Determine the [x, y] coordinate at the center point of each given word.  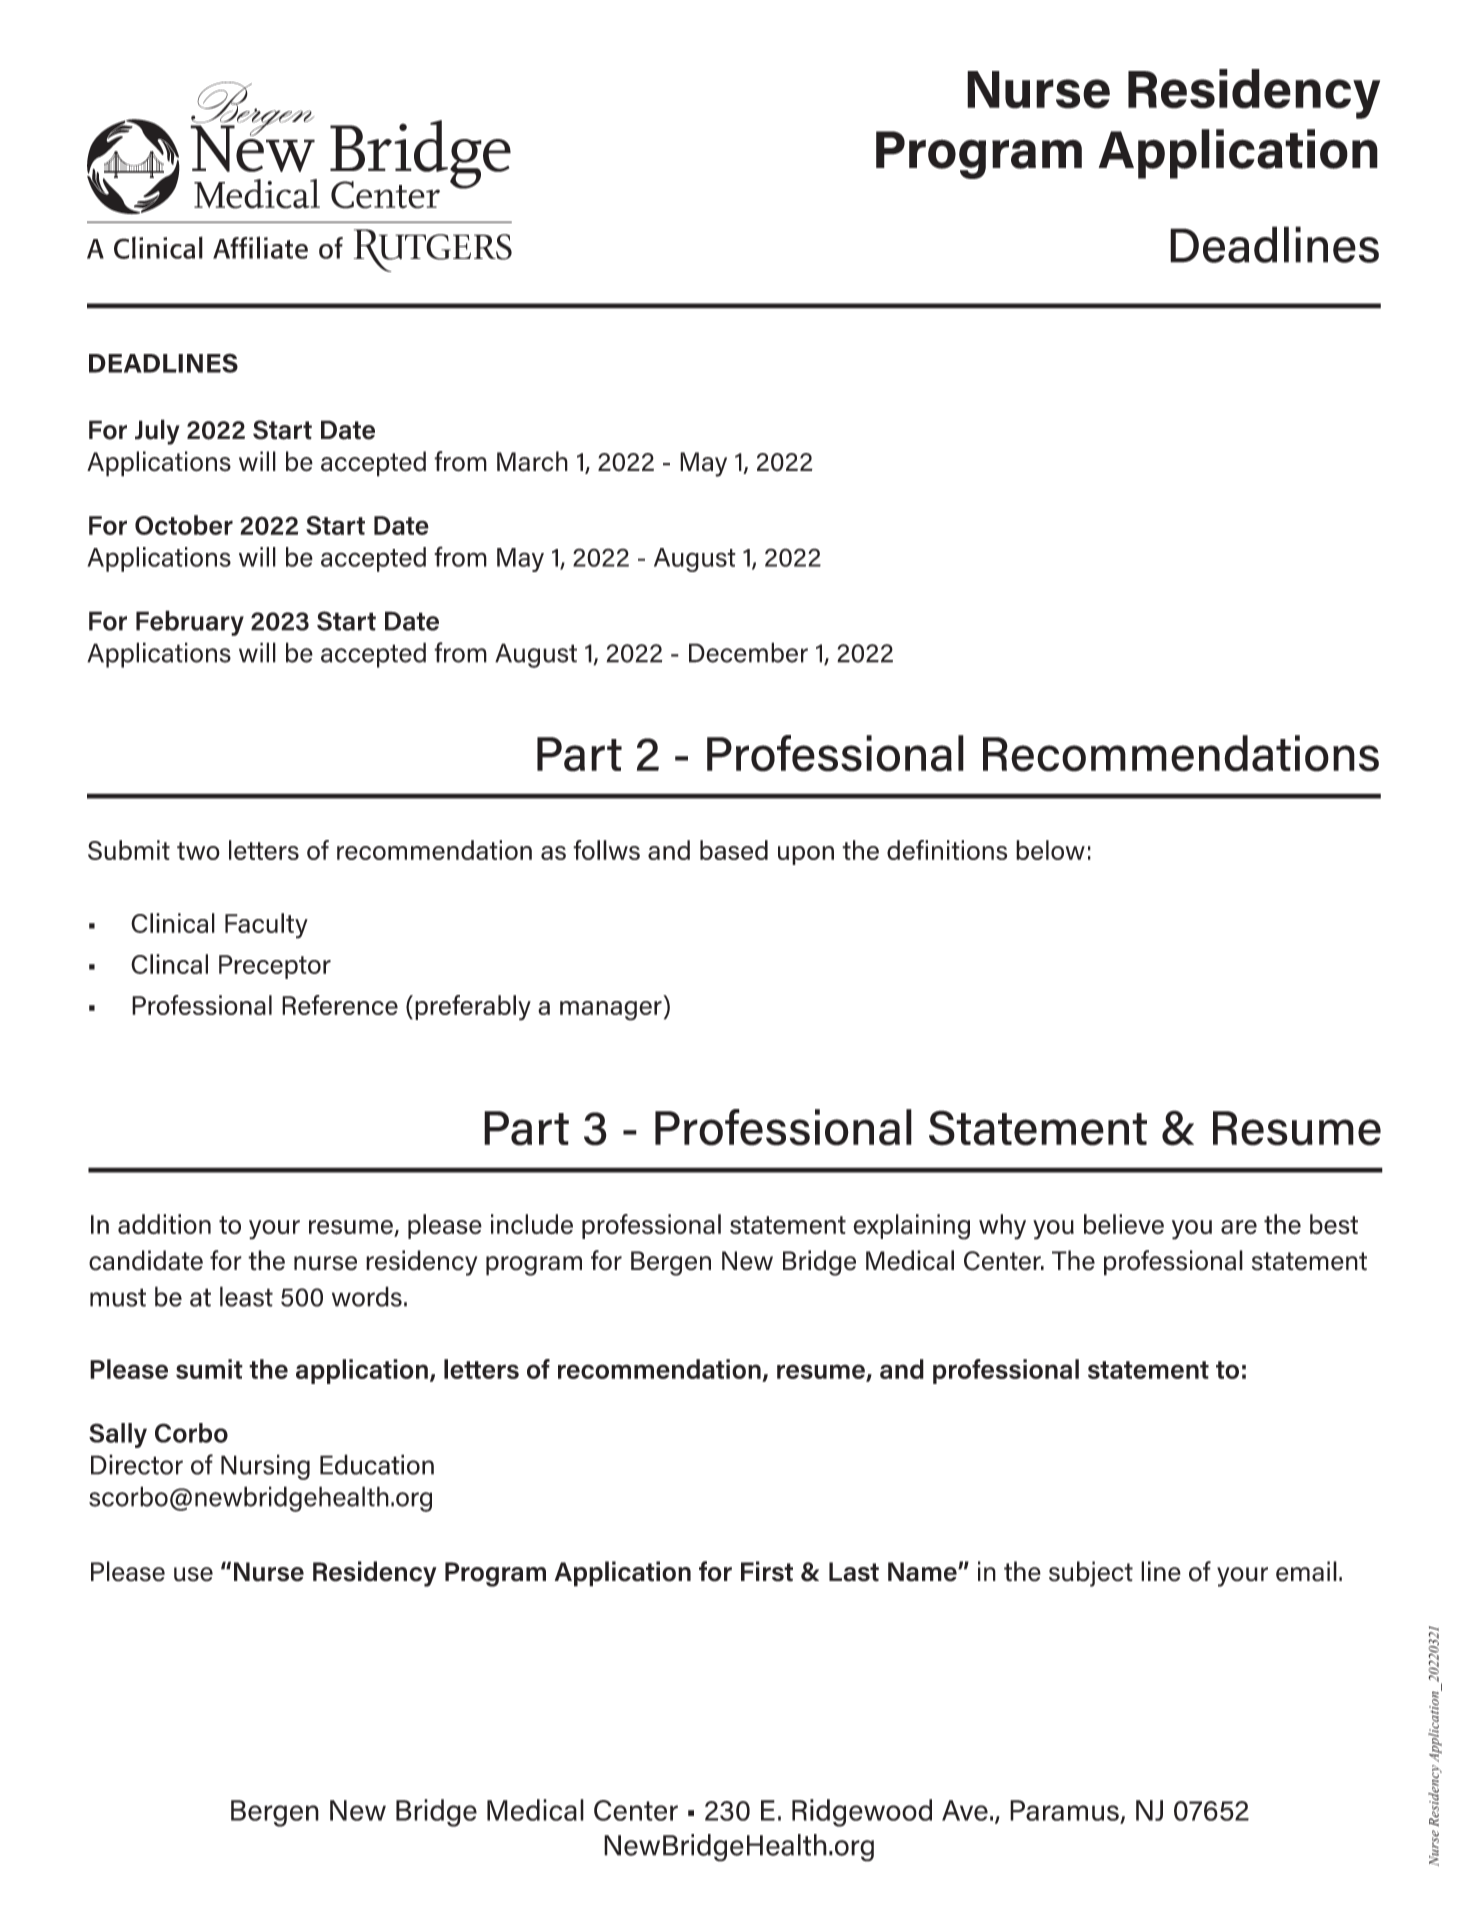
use [193, 1574]
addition [164, 1224]
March [532, 461]
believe [1124, 1224]
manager [611, 1011]
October [184, 525]
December [748, 652]
